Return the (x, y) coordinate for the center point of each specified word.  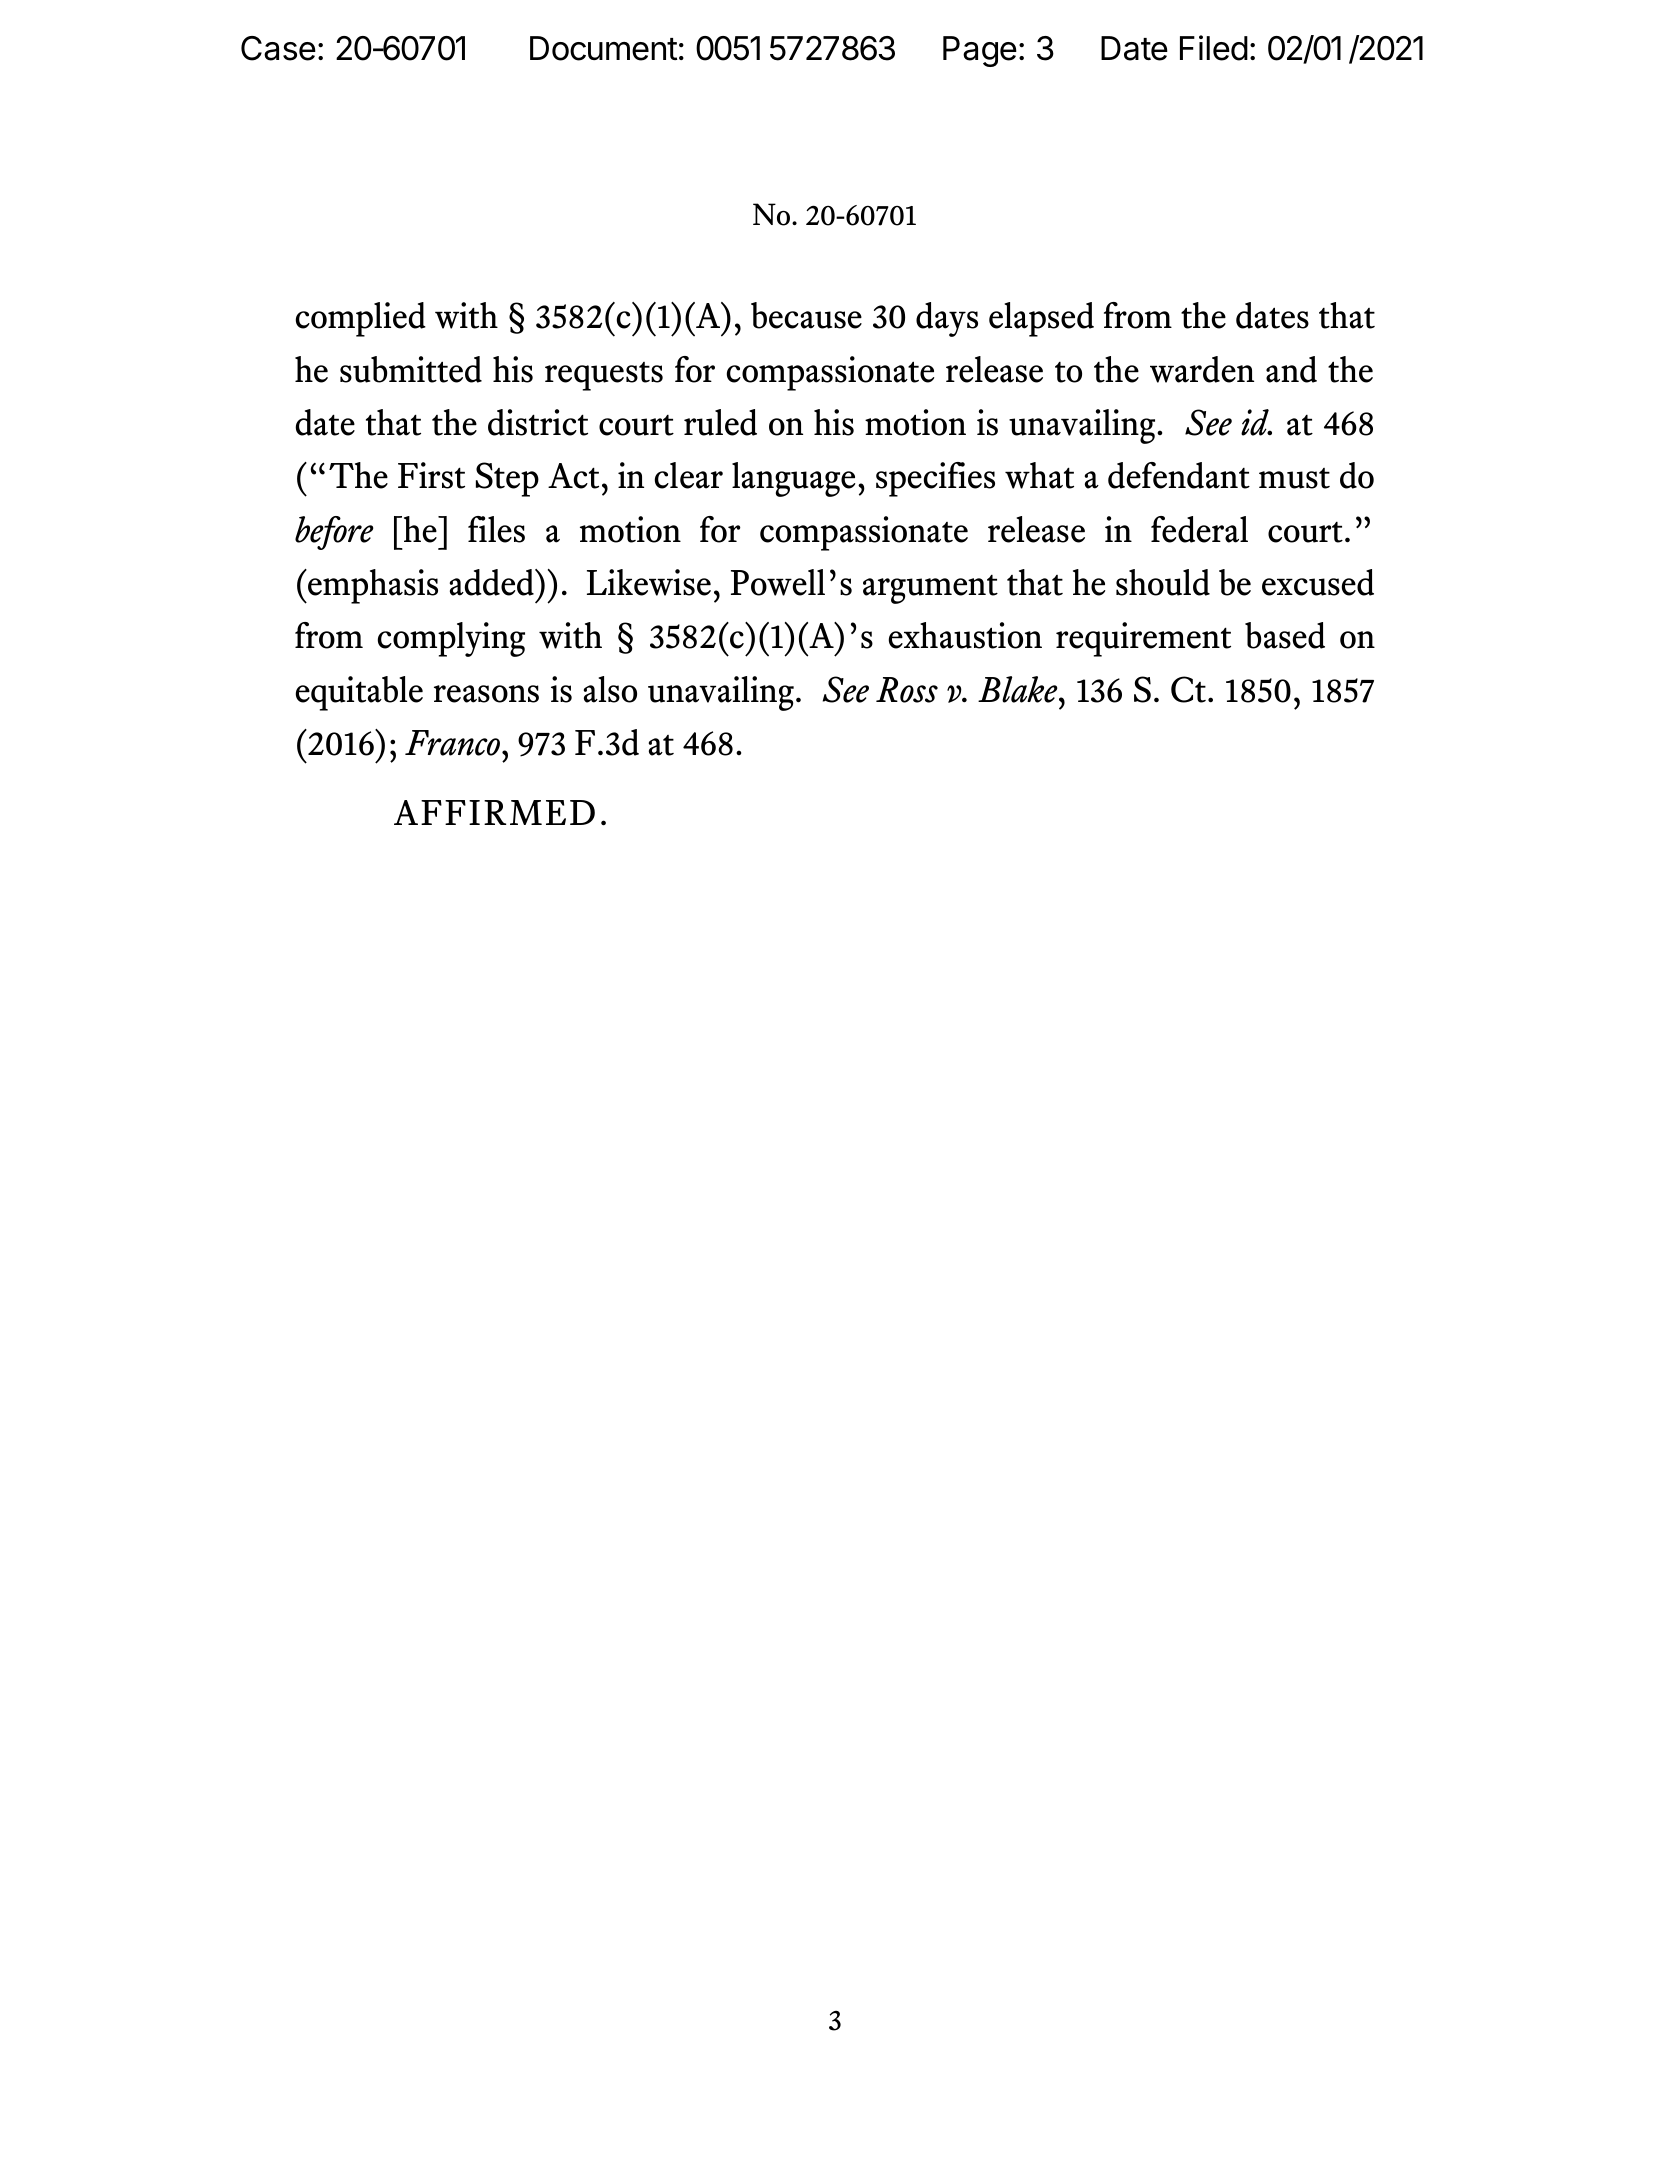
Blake (1019, 689)
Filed (1214, 48)
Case (278, 48)
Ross (907, 690)
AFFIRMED (494, 812)
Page (980, 51)
